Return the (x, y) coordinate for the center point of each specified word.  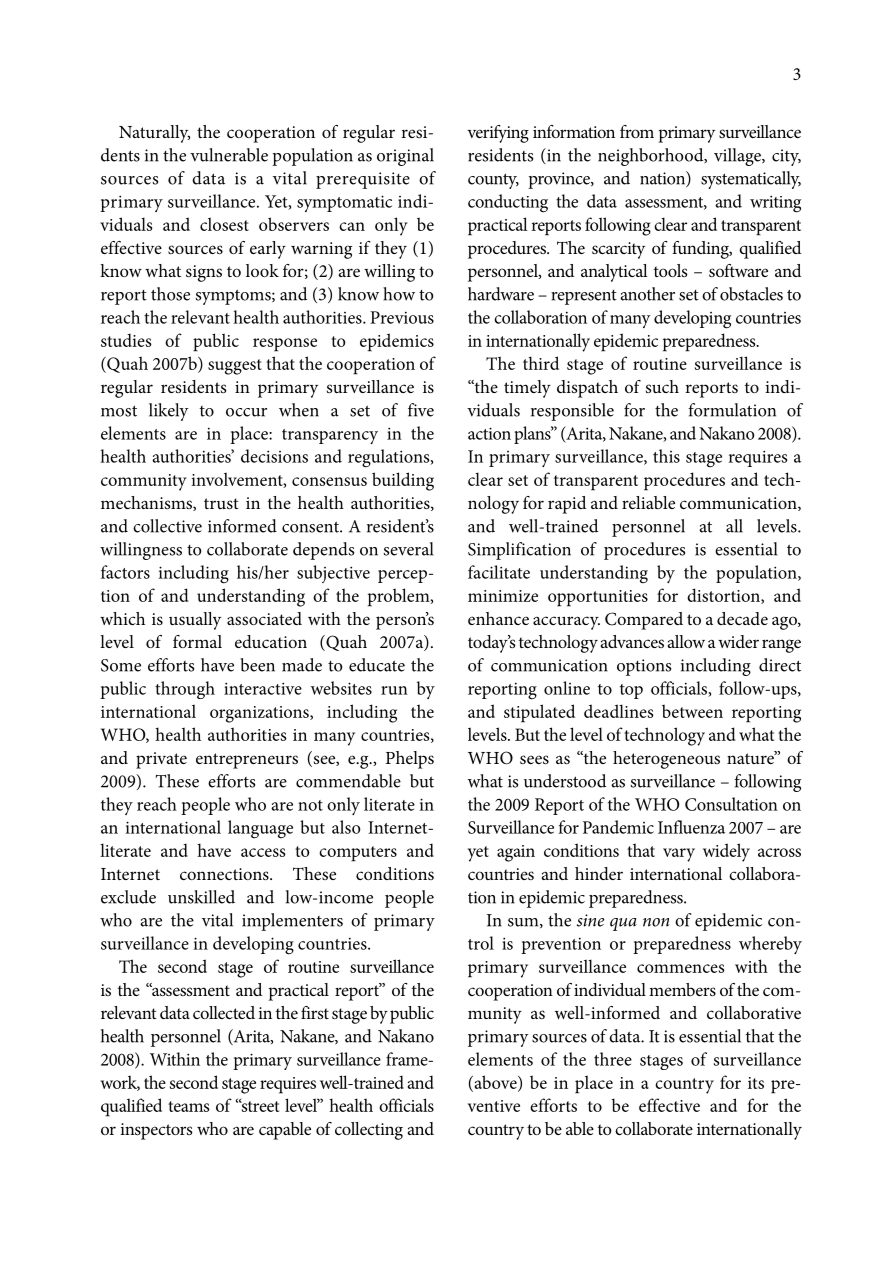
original (405, 157)
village (738, 157)
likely (168, 412)
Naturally (154, 134)
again (516, 853)
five (421, 410)
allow (686, 641)
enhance (498, 618)
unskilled (201, 897)
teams (188, 1106)
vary (679, 855)
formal (197, 641)
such (662, 386)
